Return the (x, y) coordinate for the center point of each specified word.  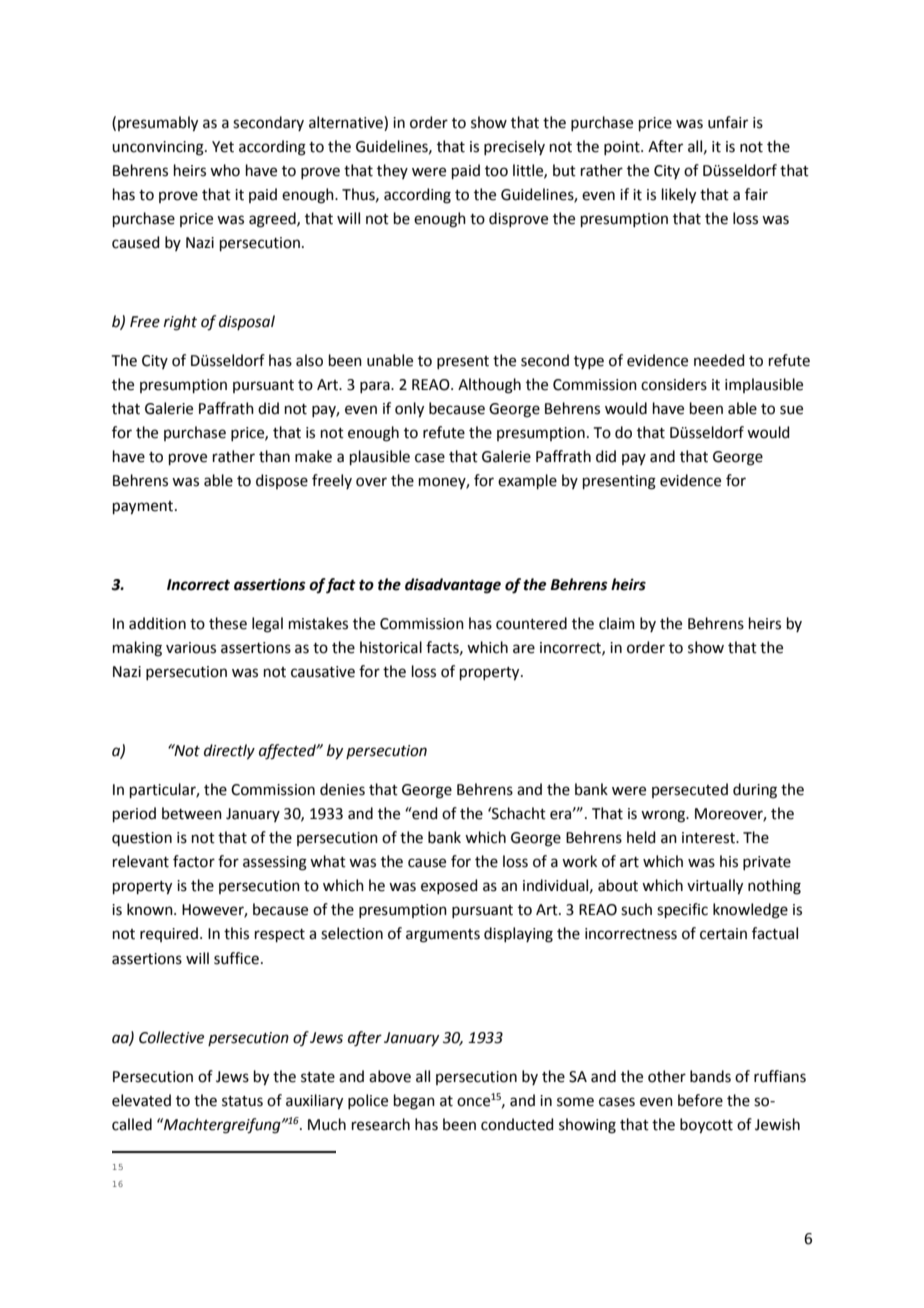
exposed (449, 886)
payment (144, 508)
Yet (223, 147)
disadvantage (453, 586)
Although (489, 386)
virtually (715, 887)
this (236, 933)
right (180, 323)
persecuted (690, 790)
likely (679, 196)
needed (719, 360)
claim (617, 623)
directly (229, 752)
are (524, 649)
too (496, 171)
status (242, 1101)
